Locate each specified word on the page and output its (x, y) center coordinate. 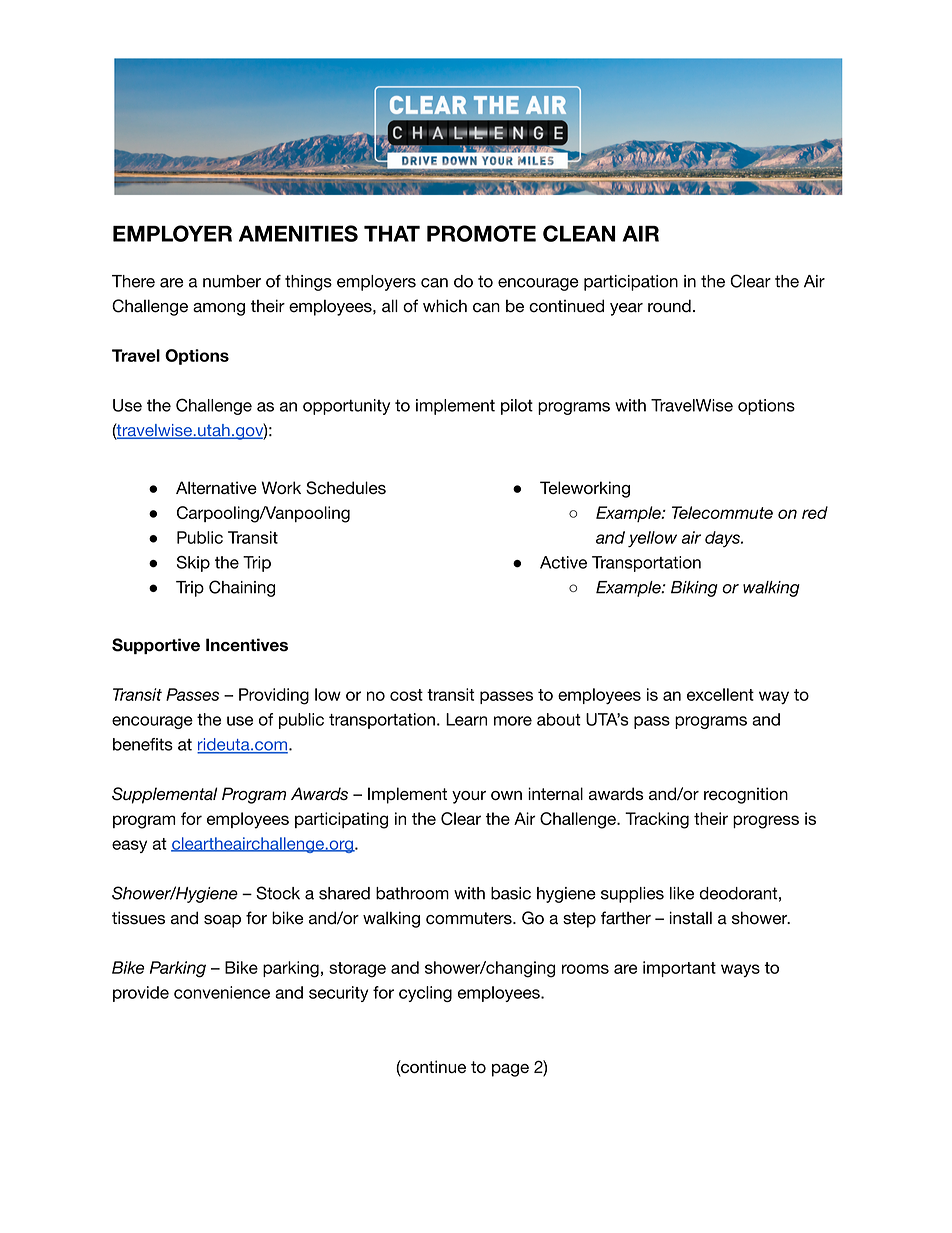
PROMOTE (481, 233)
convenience (222, 992)
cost (406, 695)
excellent (720, 694)
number (232, 281)
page (510, 1070)
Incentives (247, 645)
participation (631, 283)
